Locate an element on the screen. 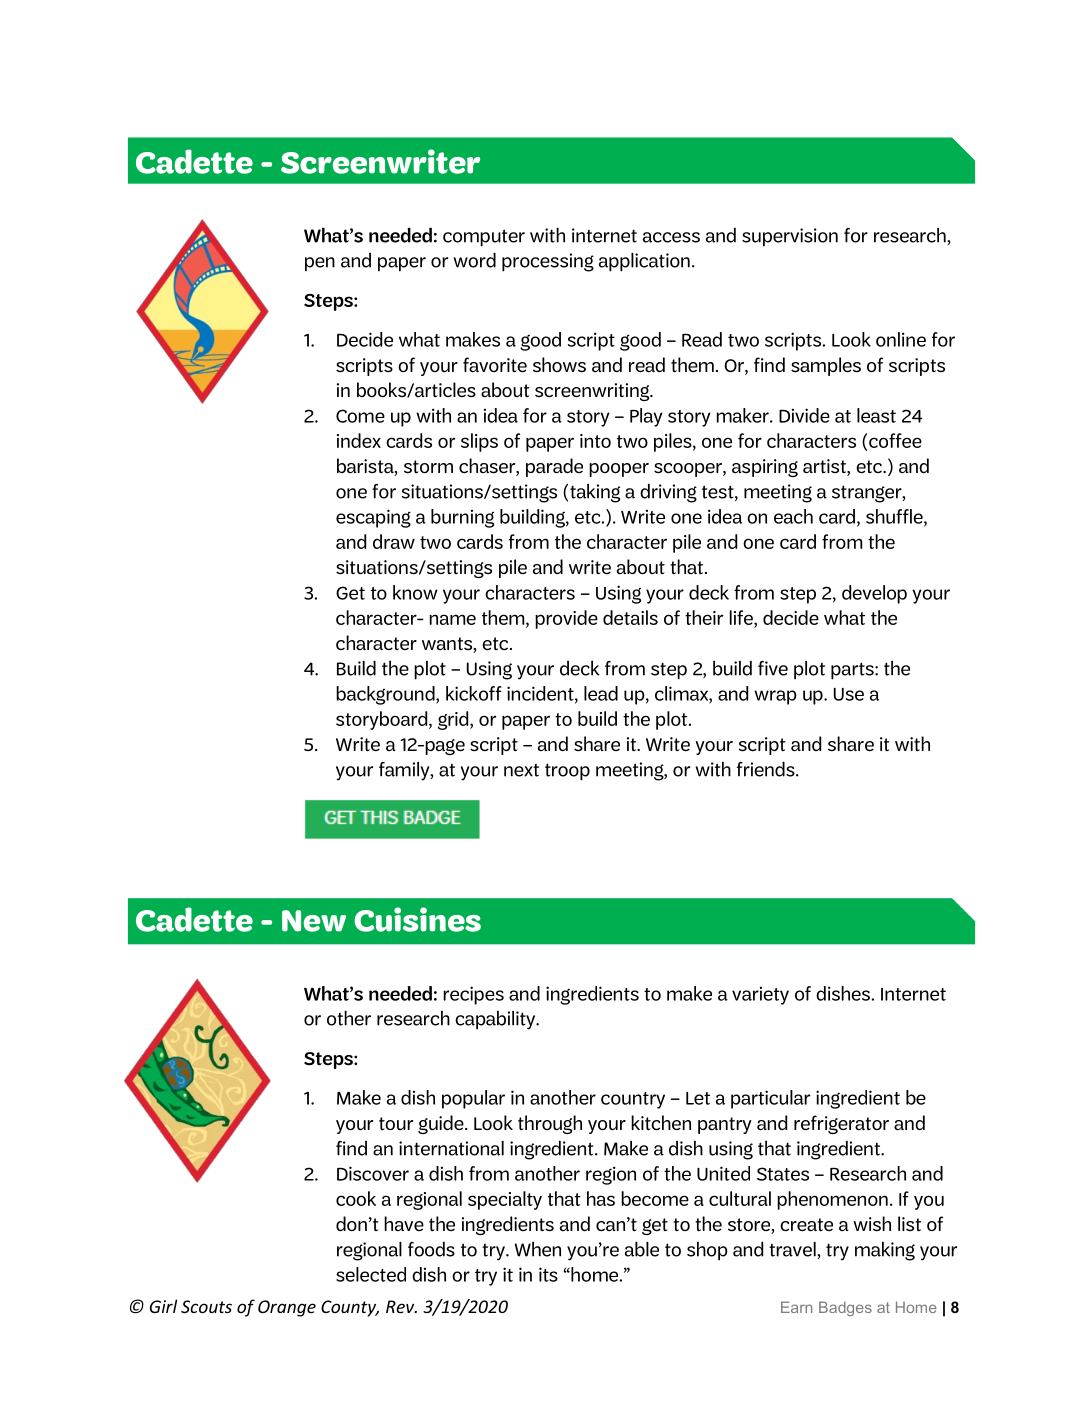  friends is located at coordinates (767, 769).
